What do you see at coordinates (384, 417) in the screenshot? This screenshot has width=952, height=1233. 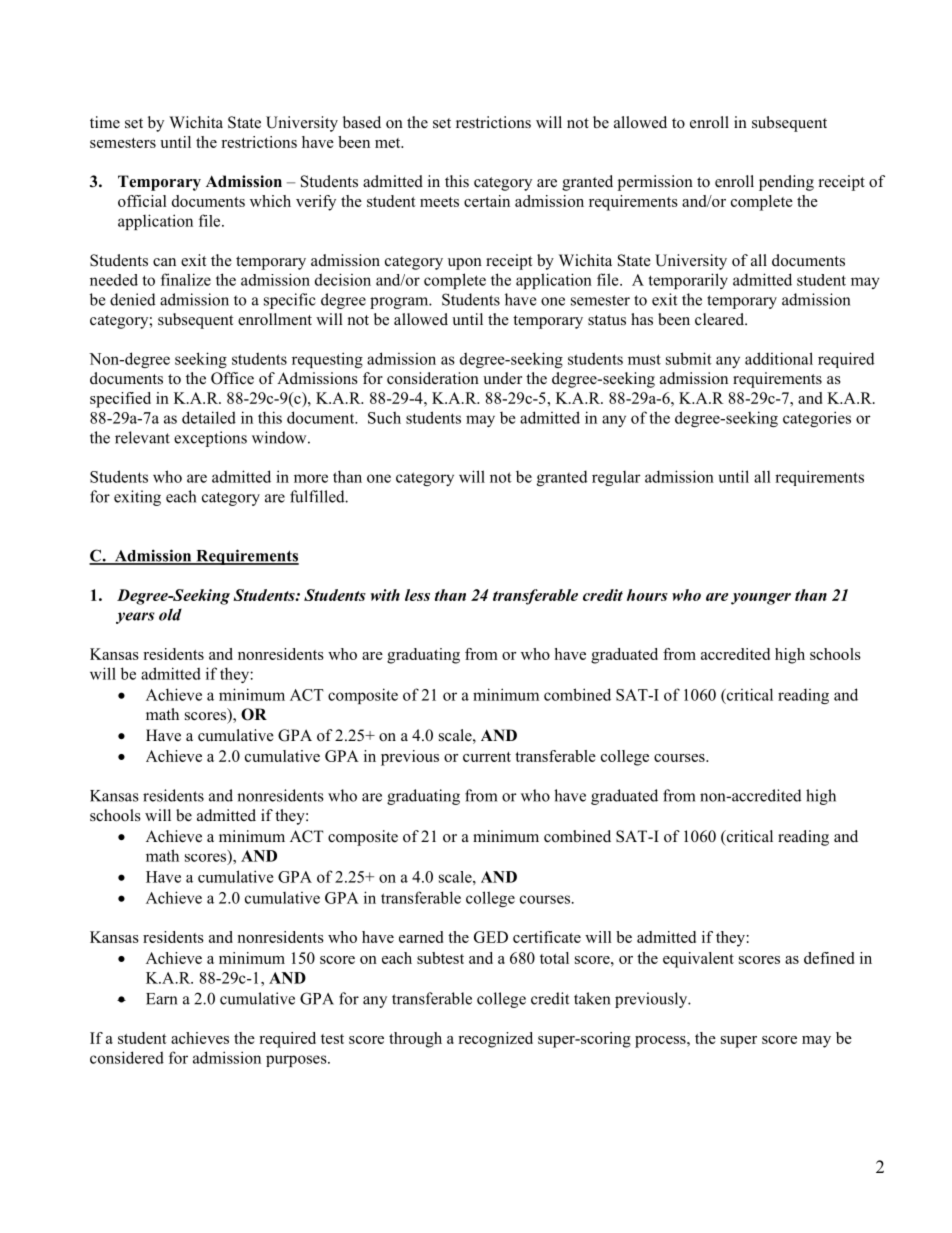 I see `Such` at bounding box center [384, 417].
